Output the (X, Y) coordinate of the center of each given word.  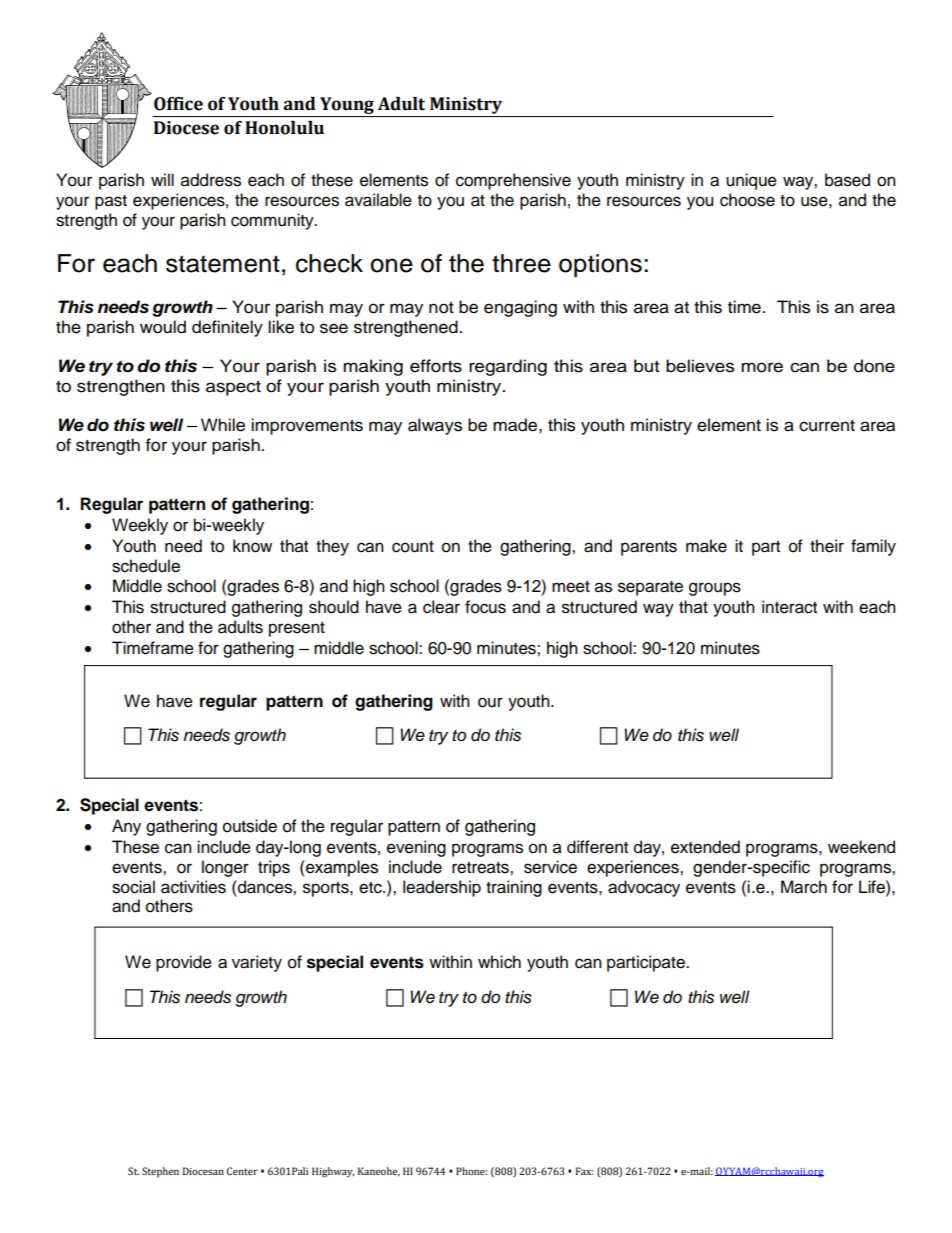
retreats (481, 868)
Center (242, 1171)
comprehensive (513, 181)
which (499, 962)
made (515, 425)
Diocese (186, 128)
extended (705, 847)
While (223, 425)
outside (250, 826)
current (827, 426)
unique (751, 181)
